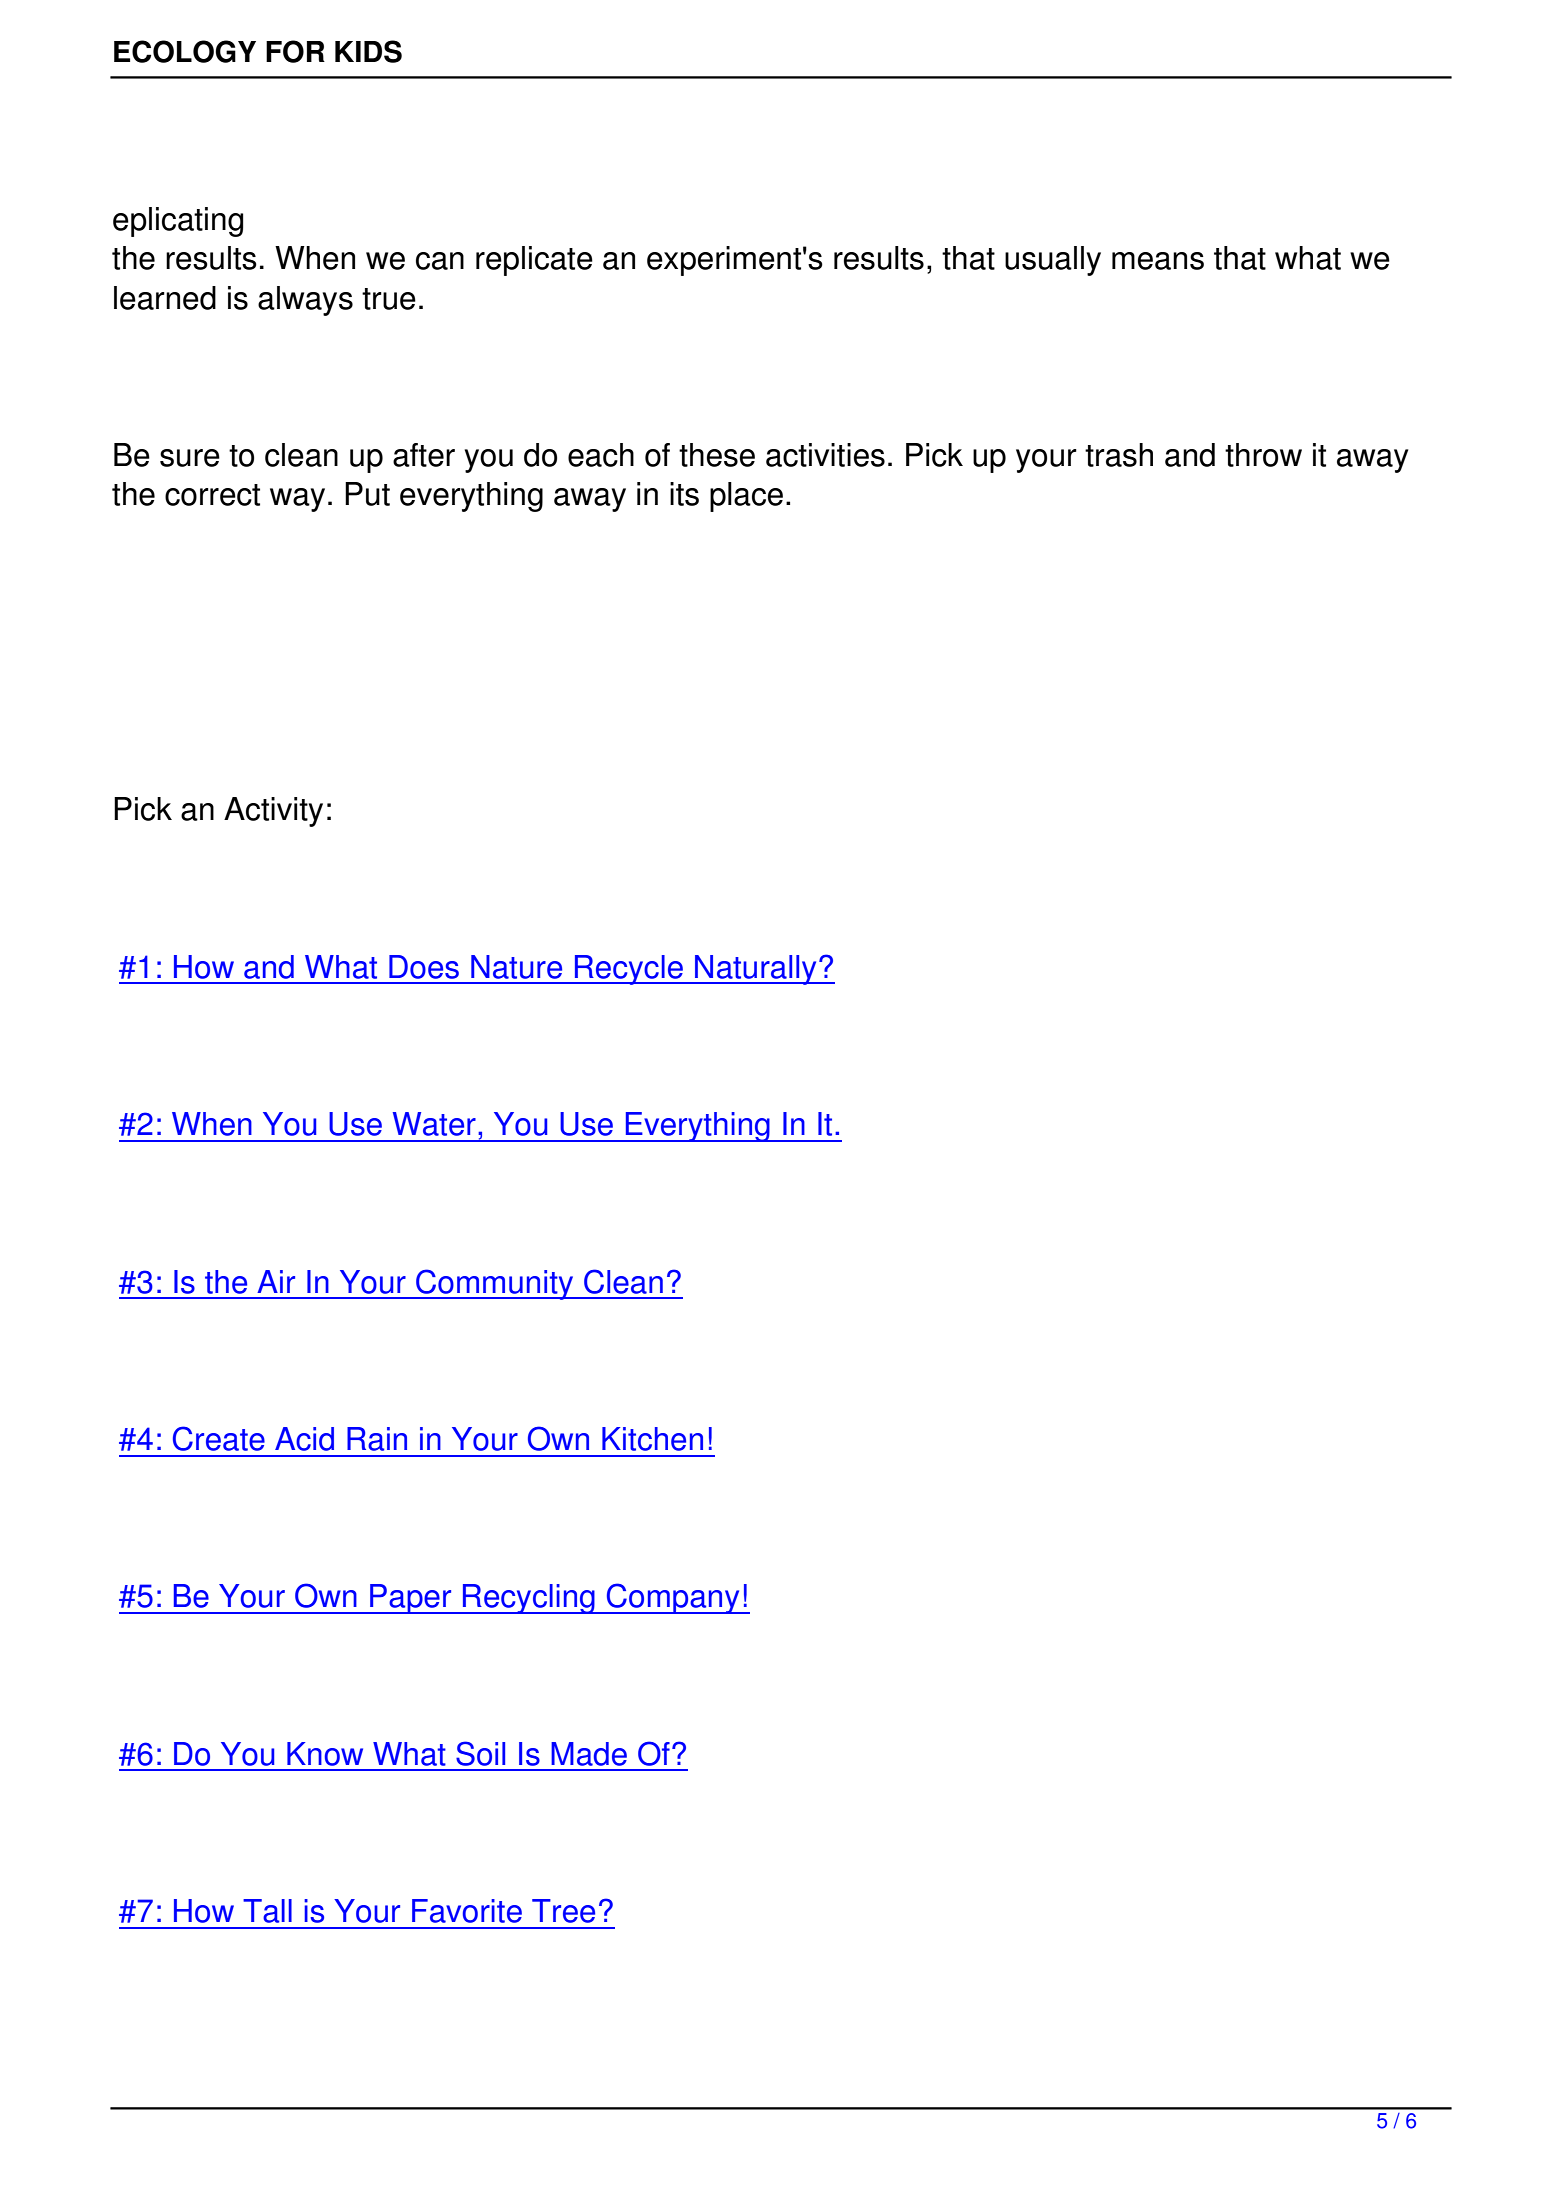 The height and width of the page is (2209, 1562). I want to click on Naturally, so click(756, 970).
